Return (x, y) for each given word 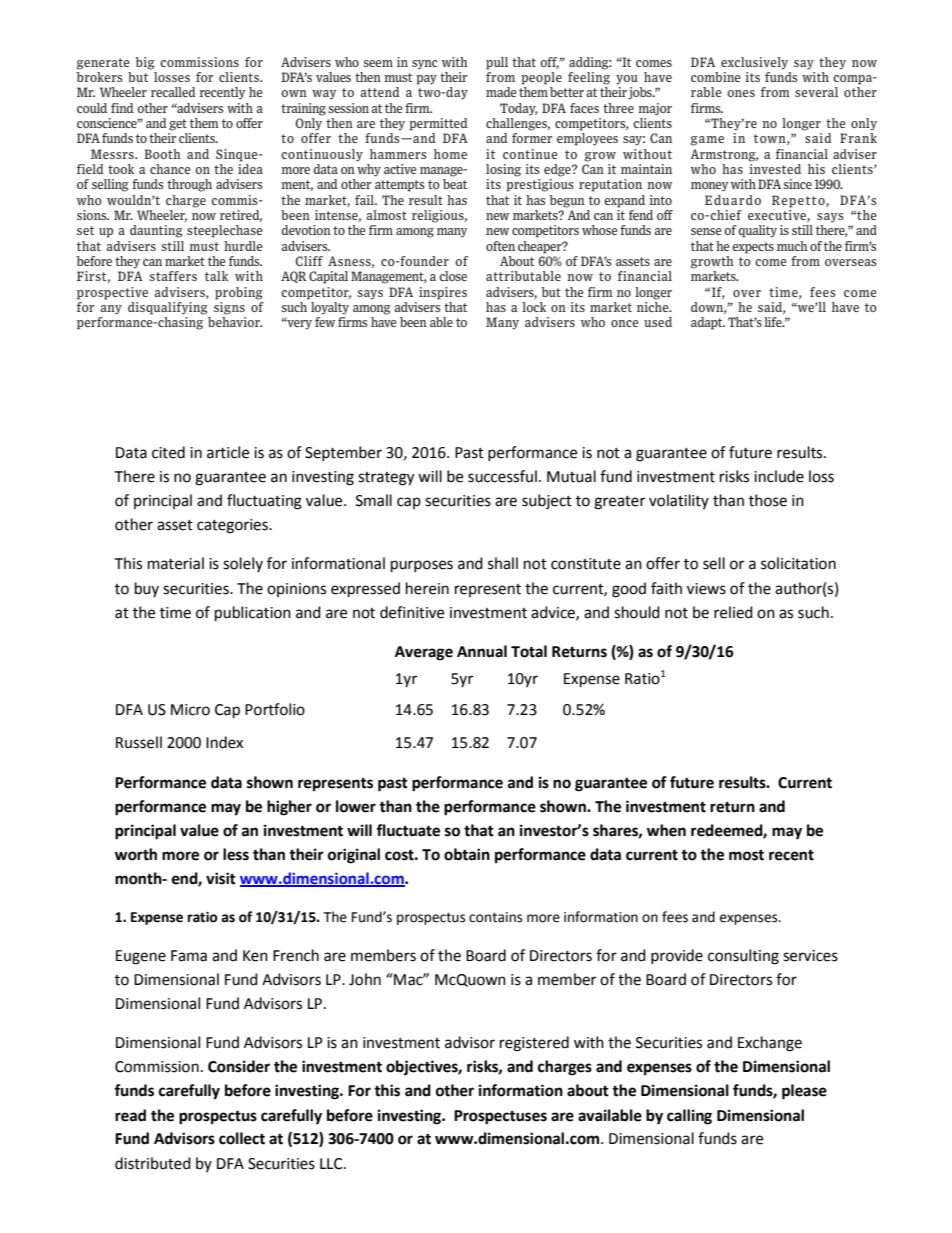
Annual (482, 651)
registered (534, 1044)
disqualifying (168, 308)
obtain (467, 854)
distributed (153, 1163)
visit (221, 878)
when (666, 830)
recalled (173, 92)
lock (534, 307)
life (774, 322)
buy (147, 589)
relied (733, 612)
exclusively (754, 63)
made (501, 92)
